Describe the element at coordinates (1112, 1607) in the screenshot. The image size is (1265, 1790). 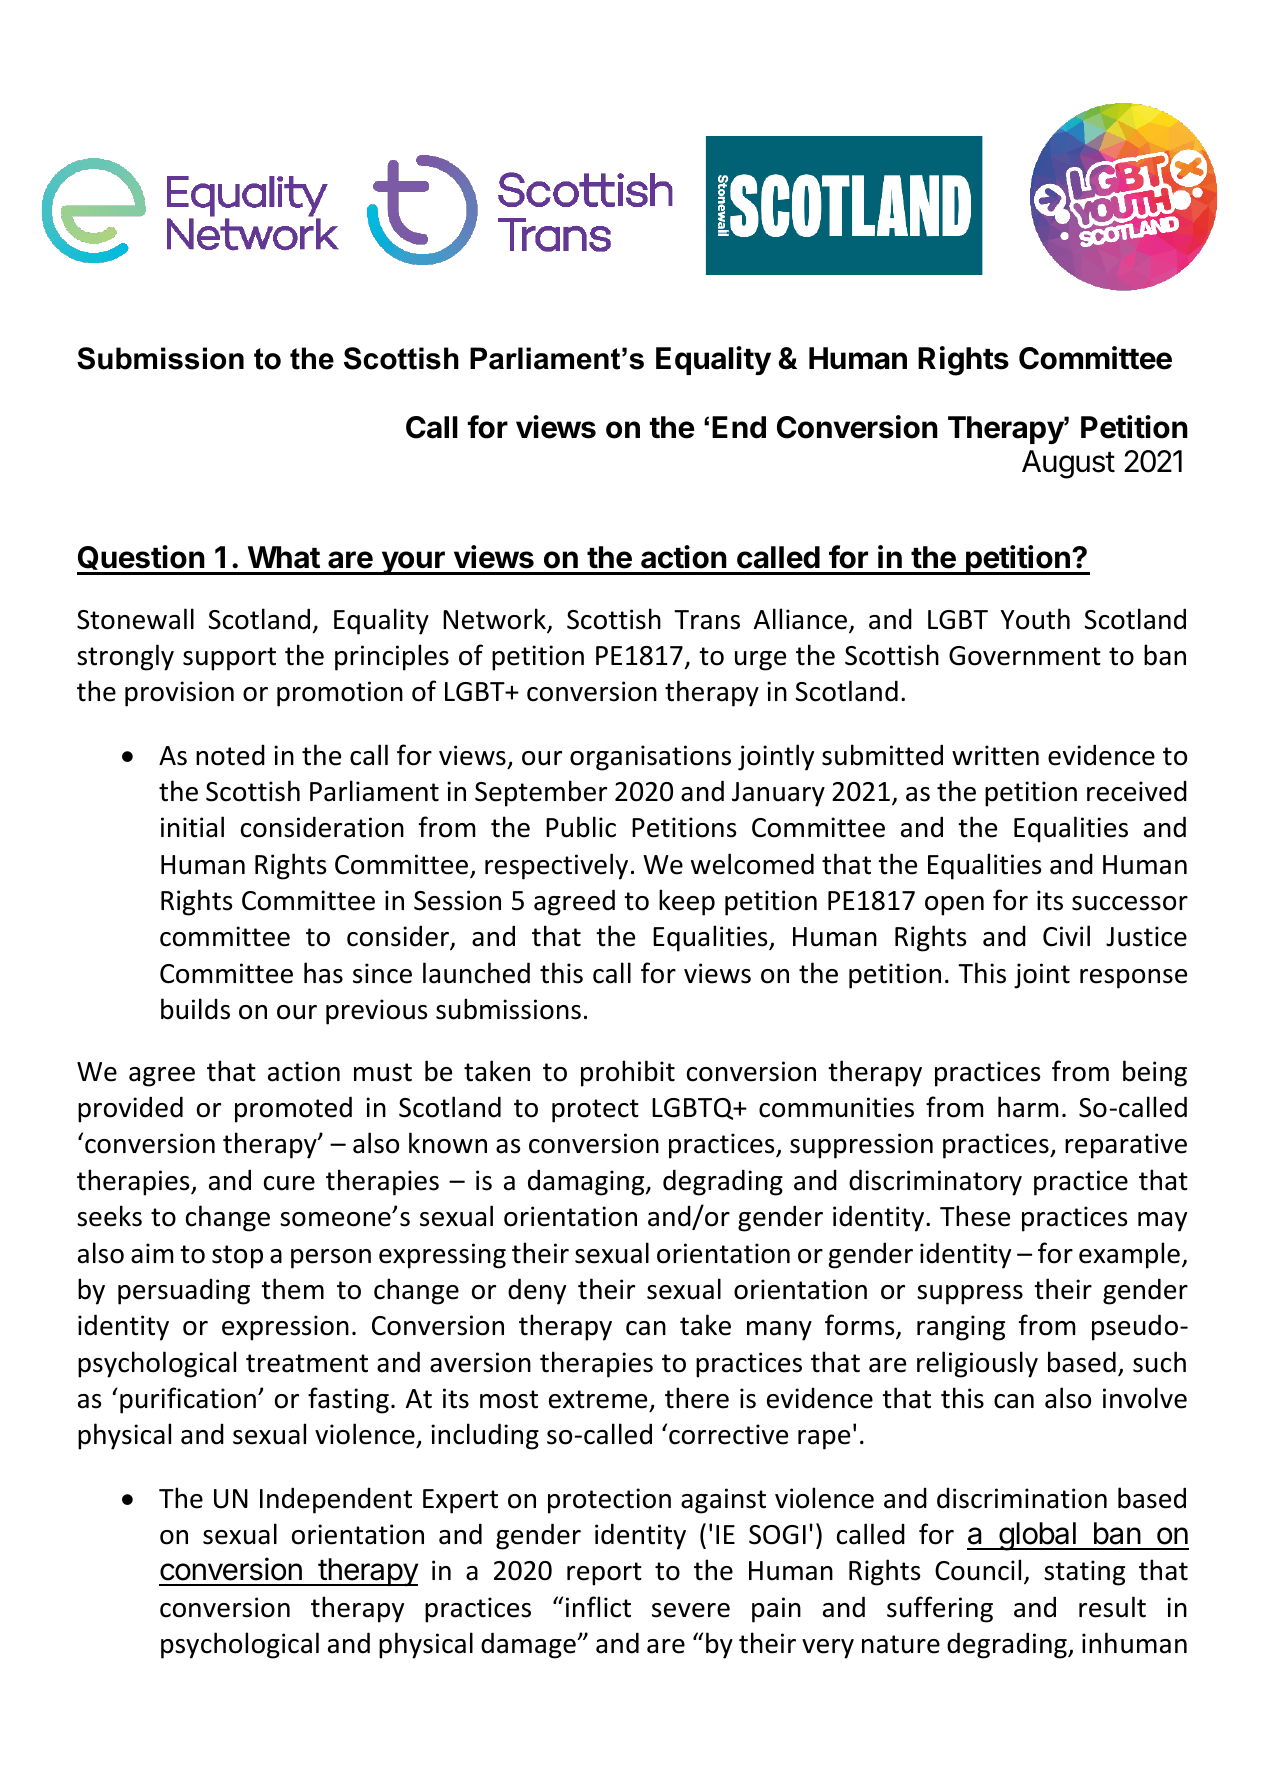
I see `result` at that location.
